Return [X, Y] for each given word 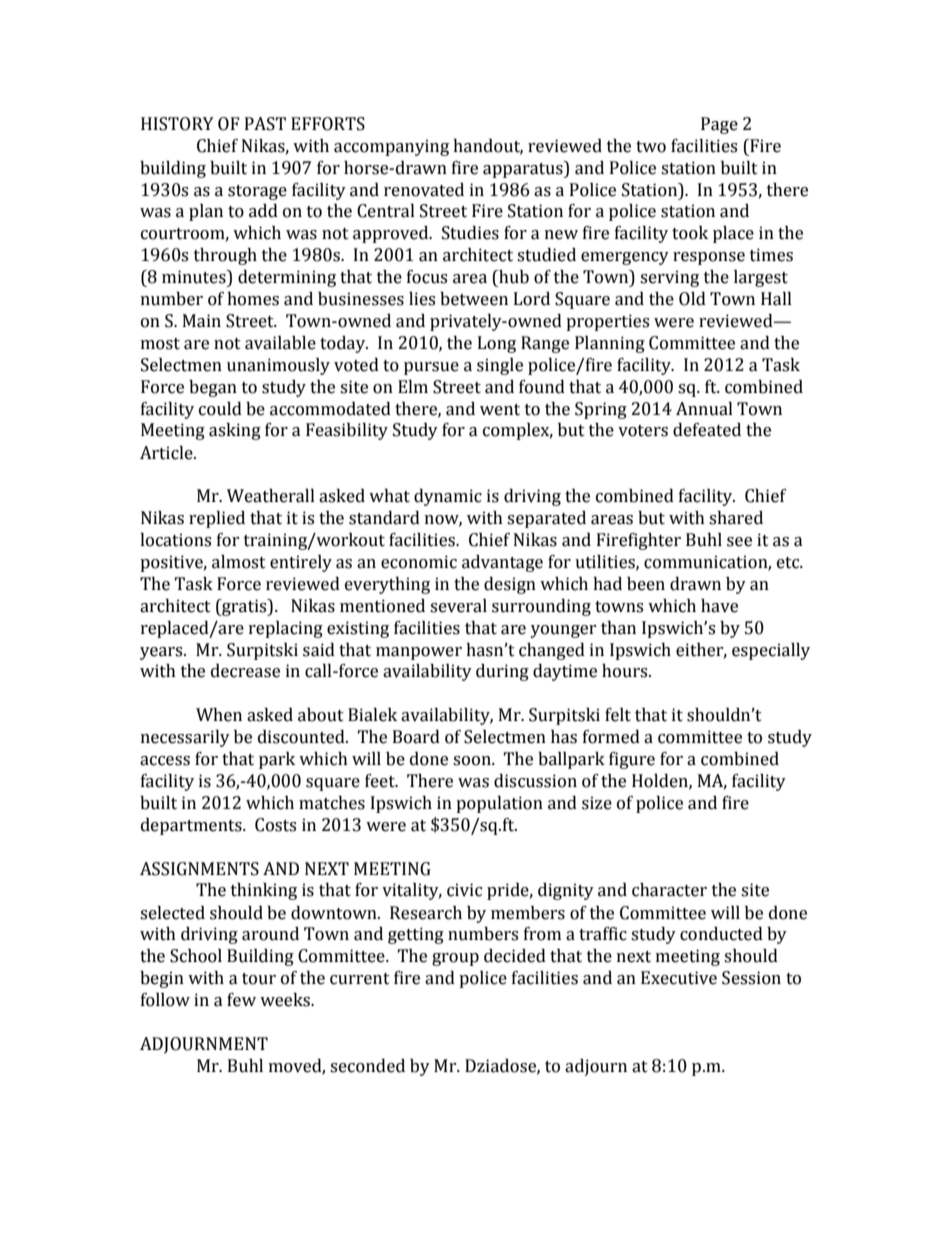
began [213, 388]
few [241, 1000]
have [719, 606]
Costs [275, 825]
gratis [244, 607]
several [458, 606]
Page [719, 125]
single [500, 366]
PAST [265, 124]
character [669, 890]
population [499, 804]
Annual [704, 409]
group [455, 959]
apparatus [524, 169]
